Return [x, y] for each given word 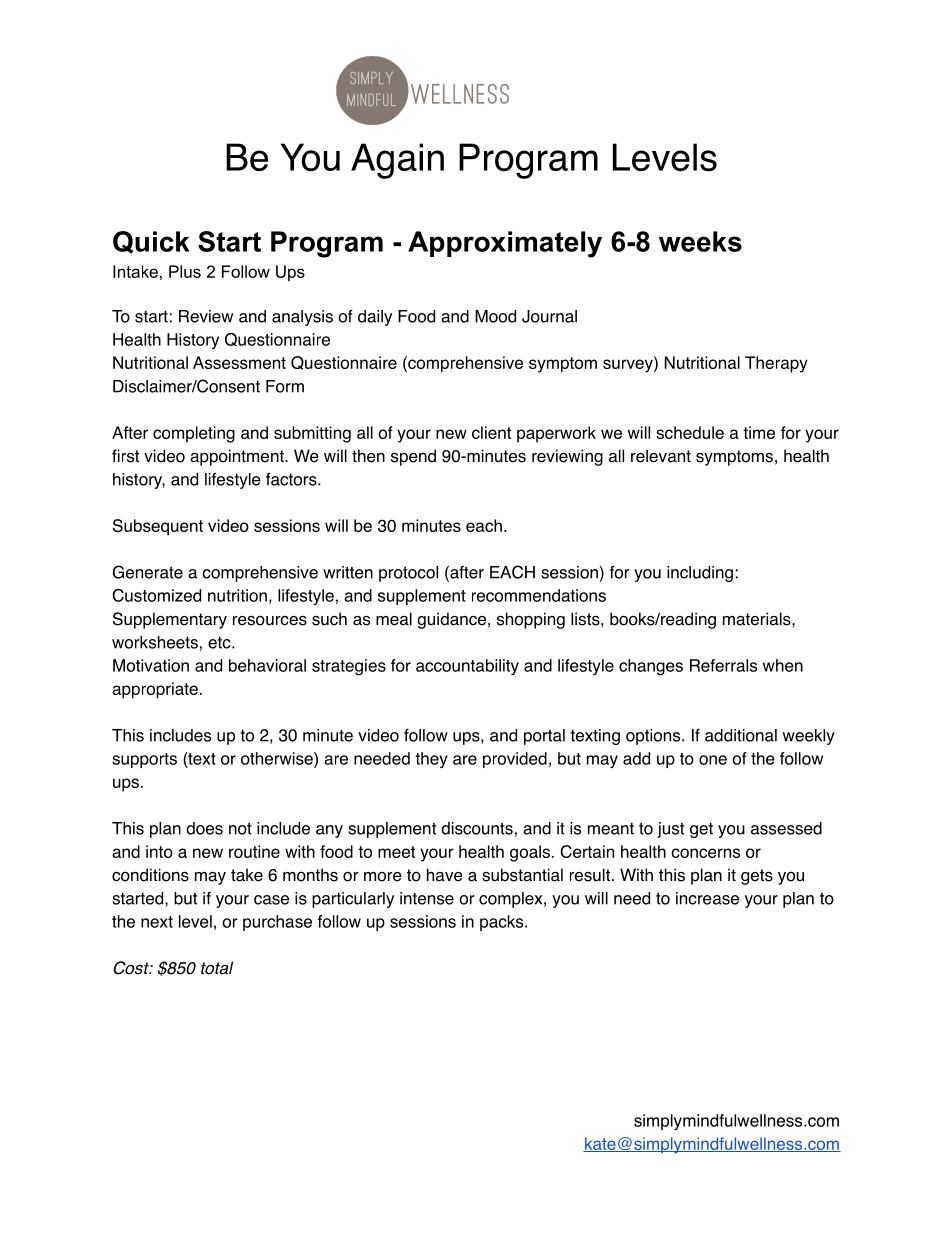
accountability [467, 667]
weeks [700, 241]
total [217, 968]
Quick [151, 242]
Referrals [723, 665]
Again [397, 161]
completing [194, 434]
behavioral [267, 665]
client [491, 432]
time [759, 432]
